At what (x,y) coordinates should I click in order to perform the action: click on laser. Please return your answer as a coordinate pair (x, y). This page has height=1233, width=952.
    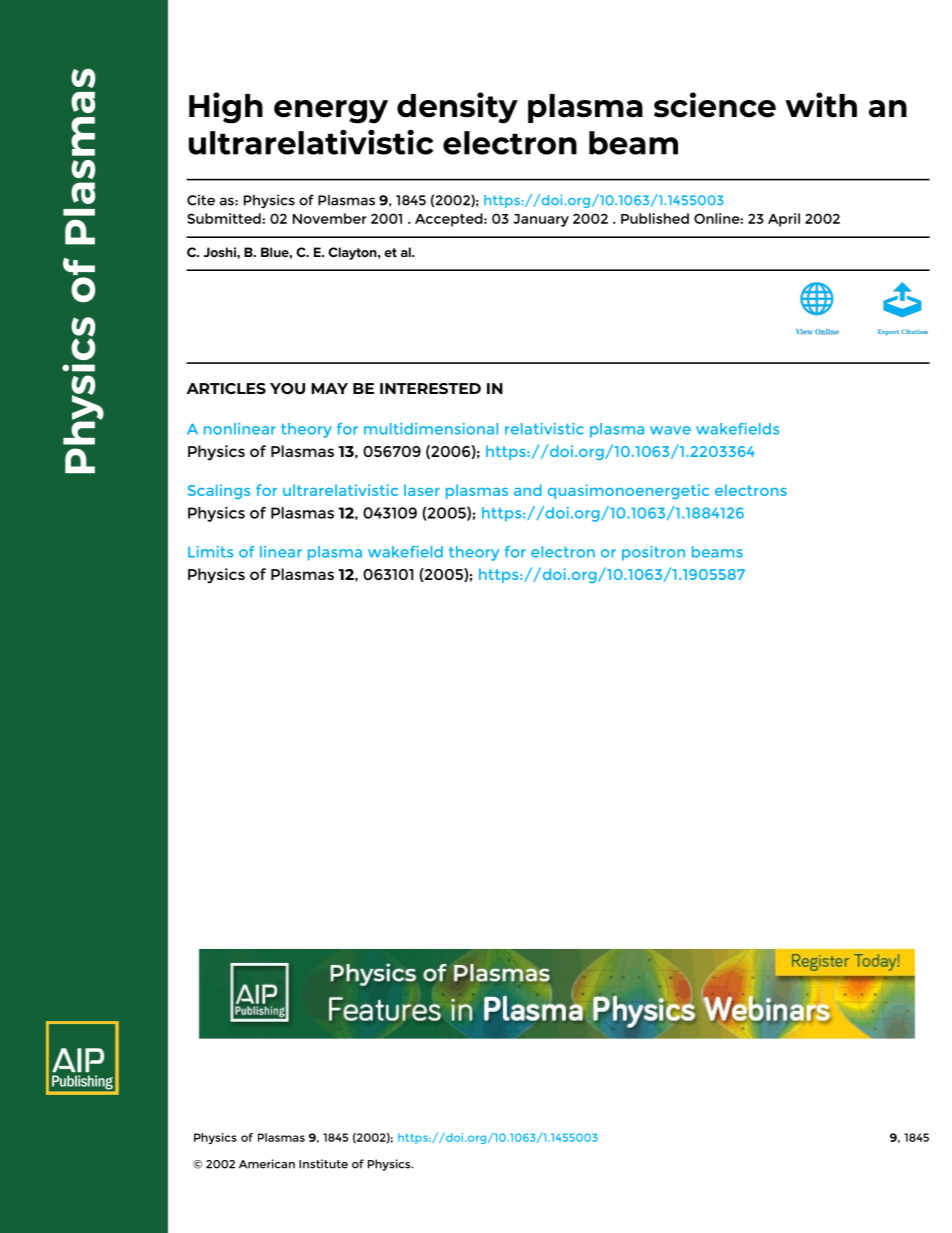
    Looking at the image, I should click on (422, 490).
